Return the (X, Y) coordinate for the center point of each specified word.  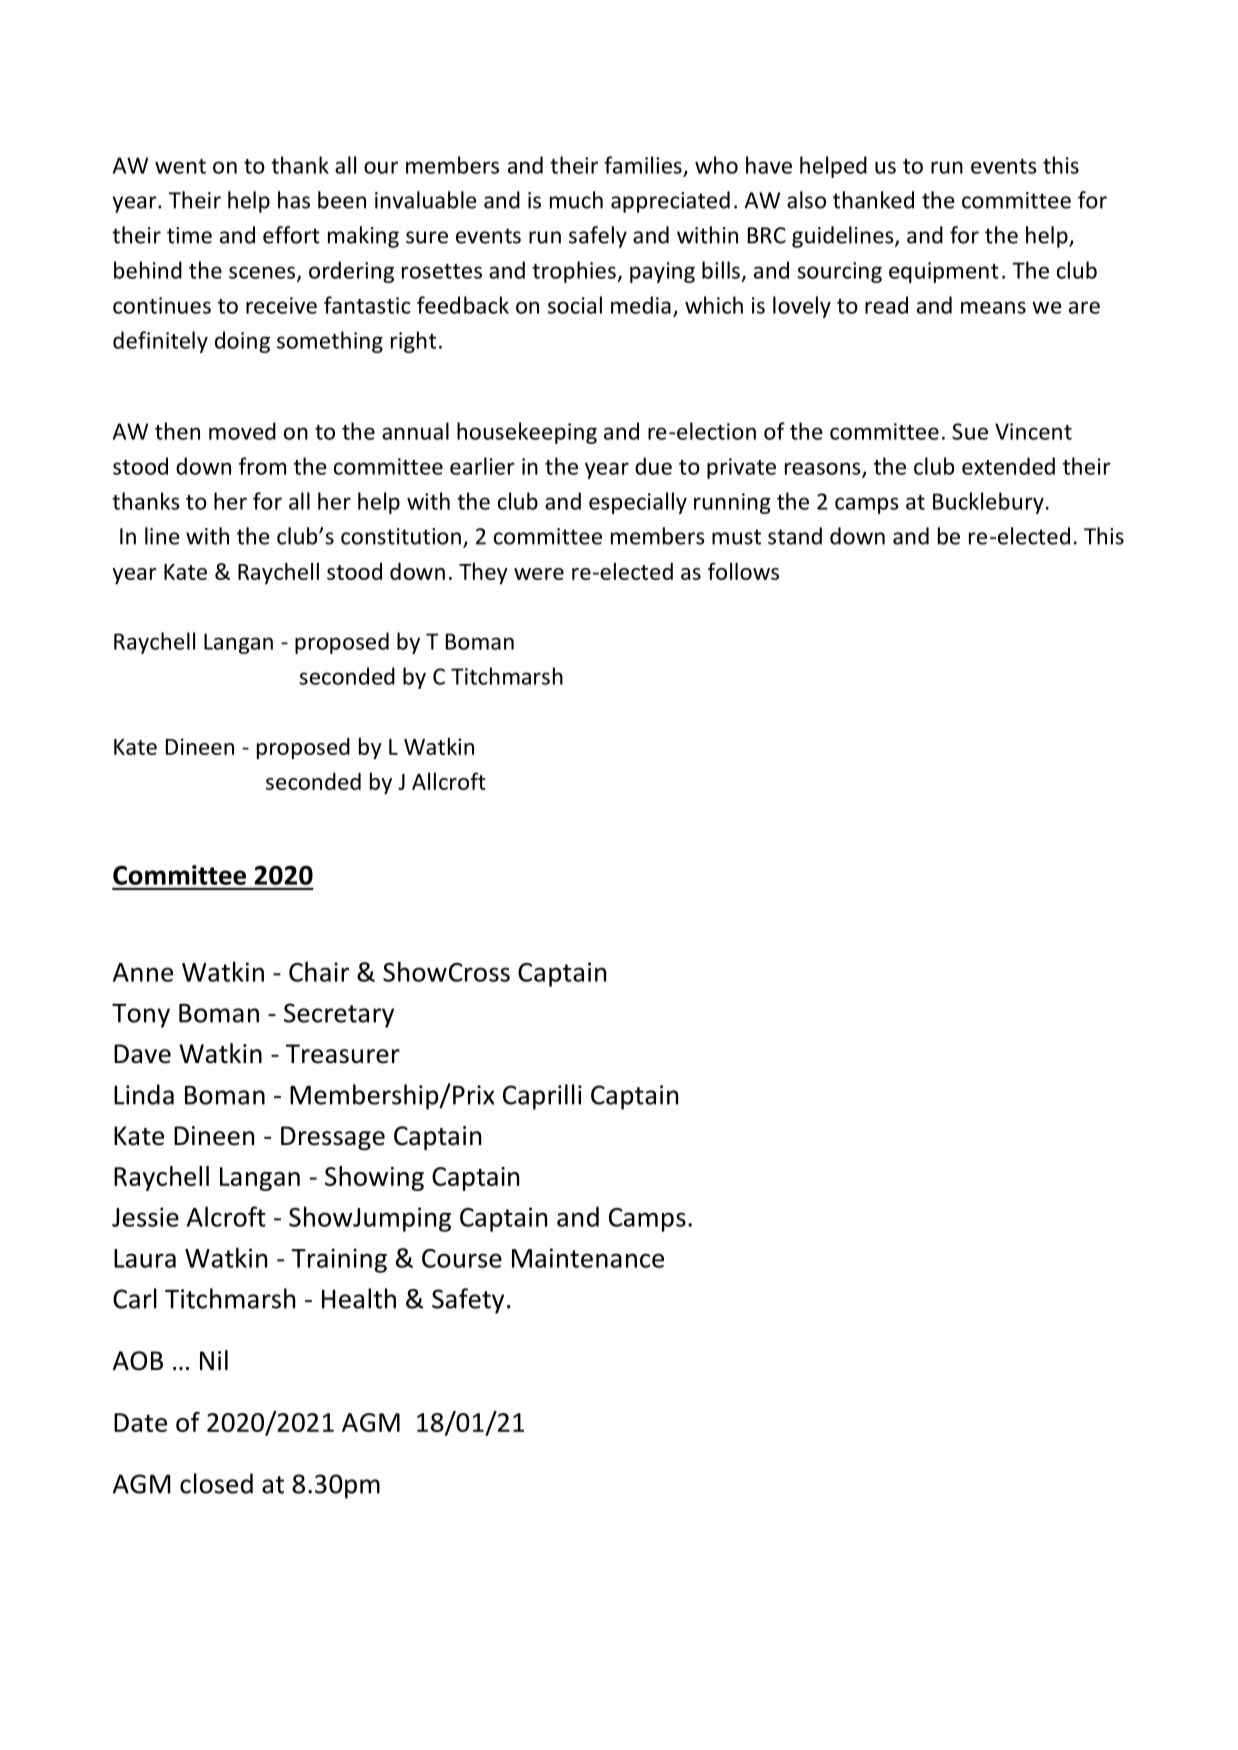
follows (743, 571)
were (539, 574)
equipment (944, 272)
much (576, 200)
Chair (319, 971)
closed (216, 1483)
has (294, 200)
